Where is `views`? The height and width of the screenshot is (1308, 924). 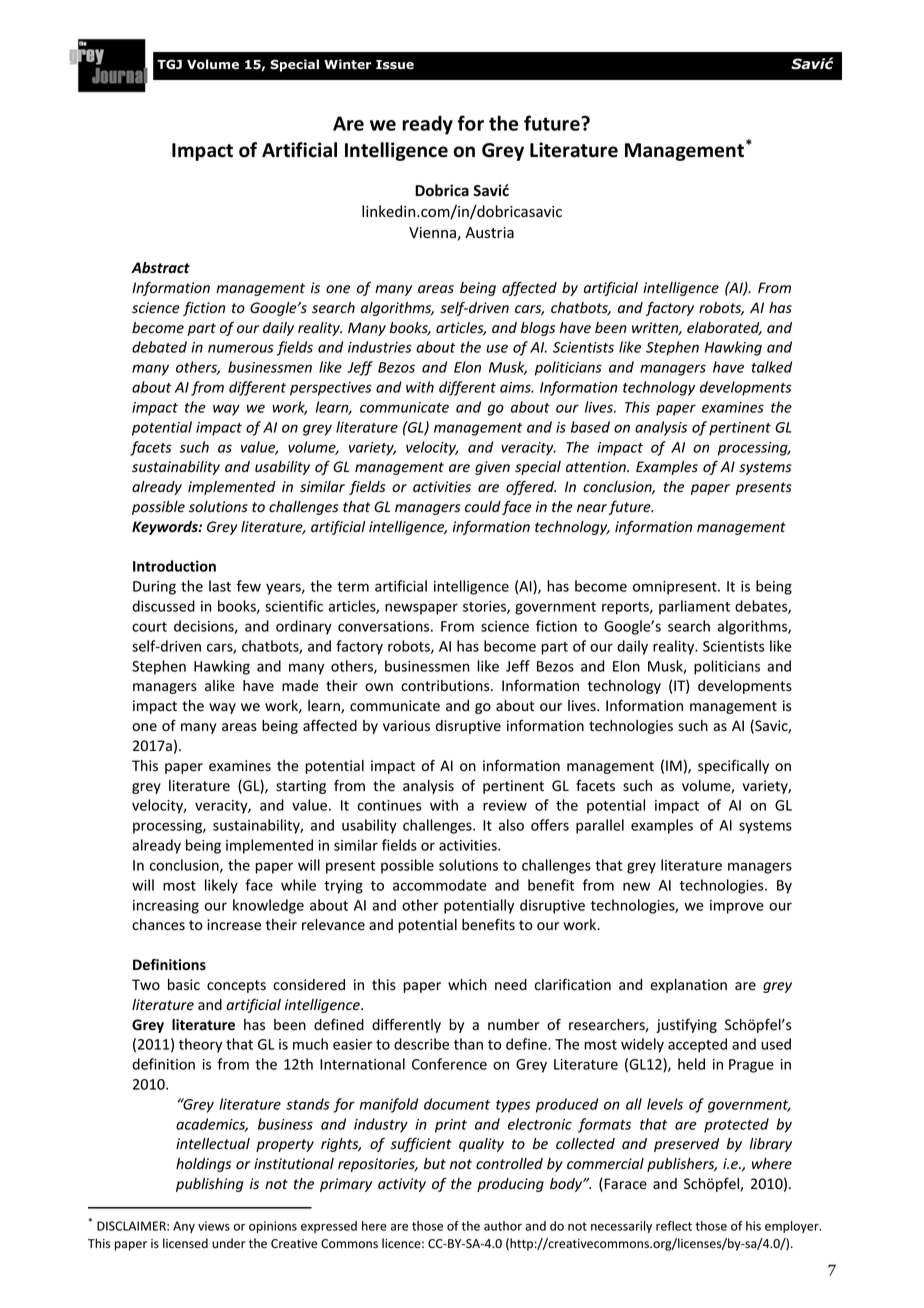
views is located at coordinates (214, 1226).
